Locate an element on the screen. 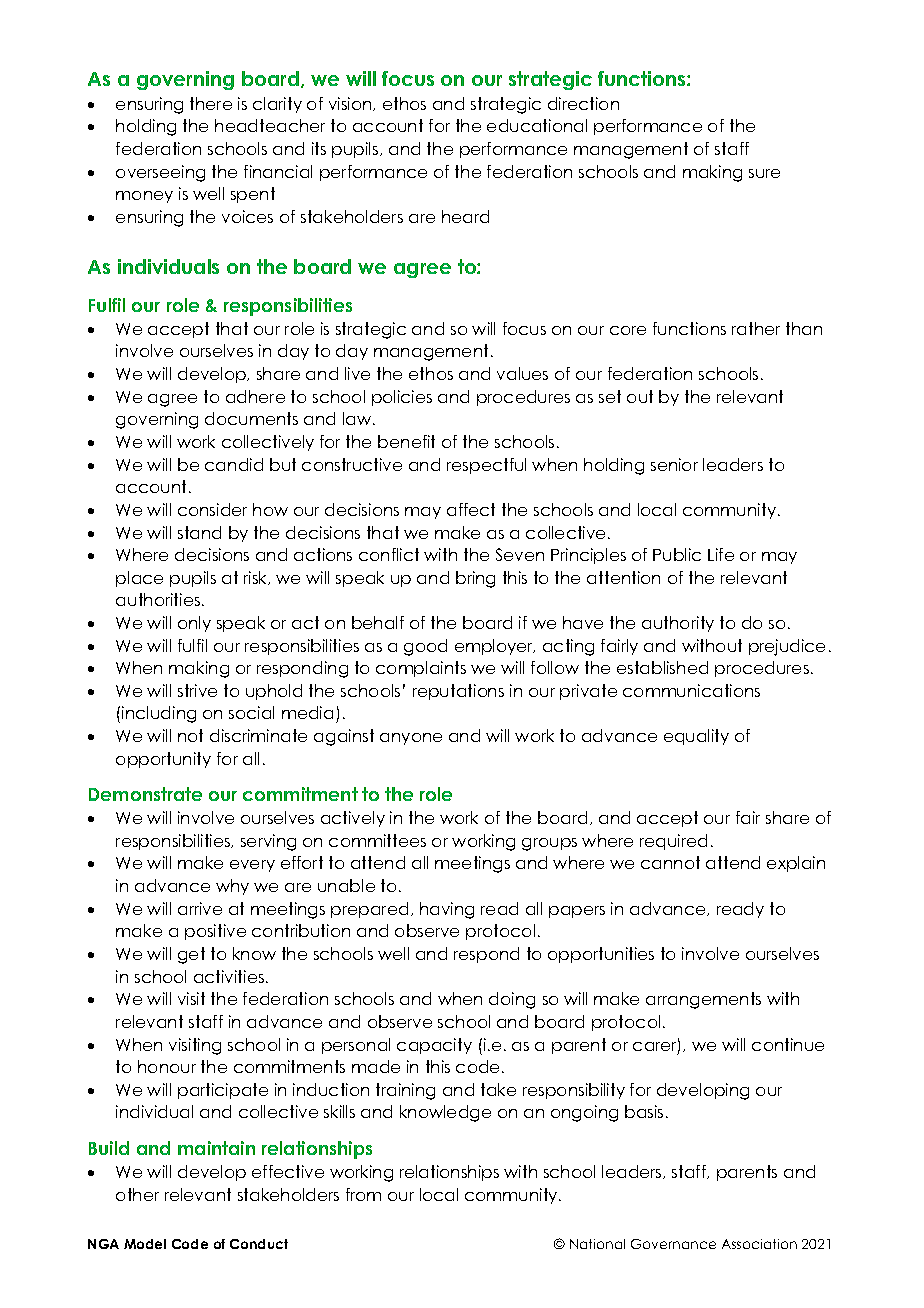  communications is located at coordinates (691, 690).
